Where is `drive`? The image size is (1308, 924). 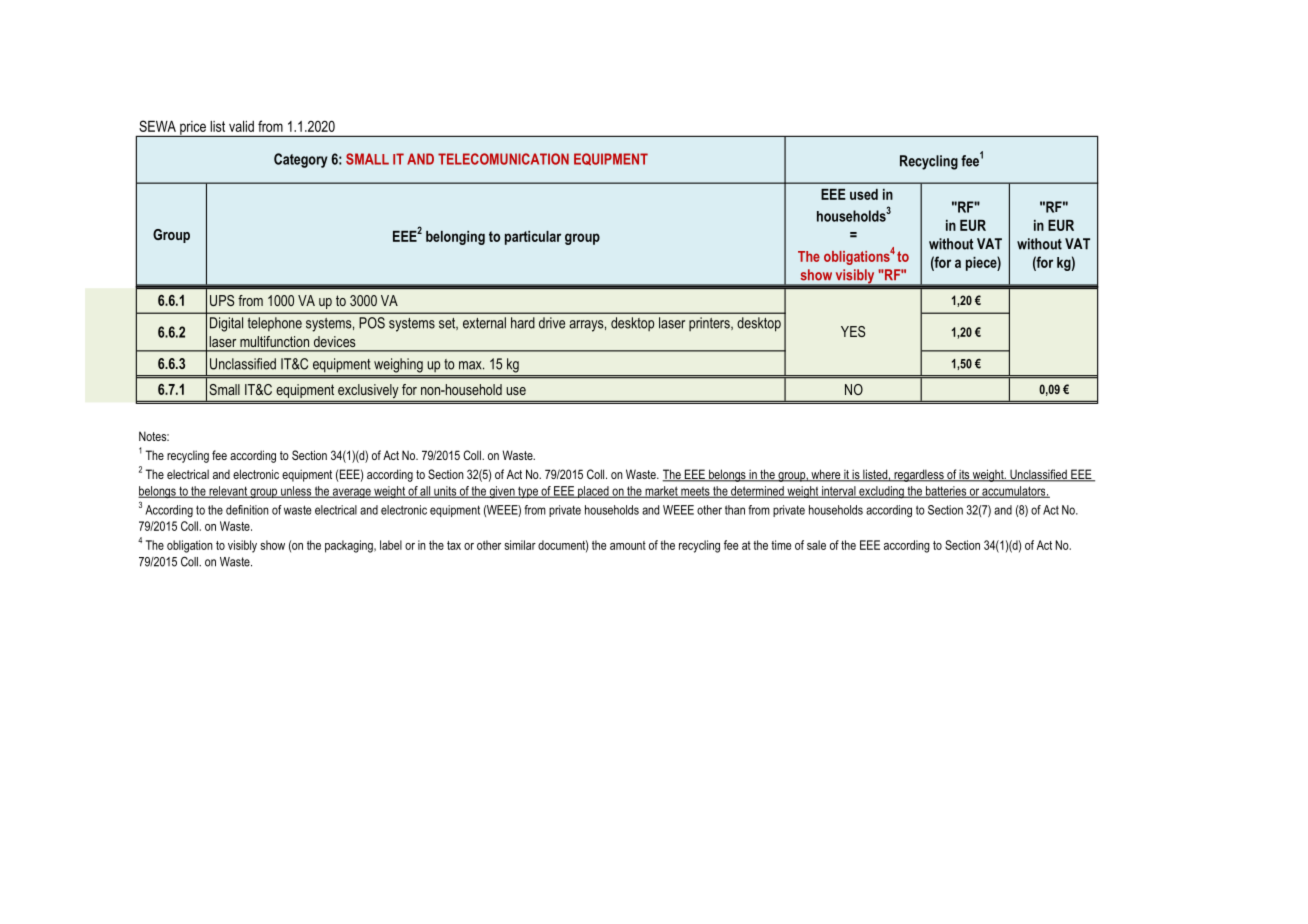
drive is located at coordinates (552, 323).
